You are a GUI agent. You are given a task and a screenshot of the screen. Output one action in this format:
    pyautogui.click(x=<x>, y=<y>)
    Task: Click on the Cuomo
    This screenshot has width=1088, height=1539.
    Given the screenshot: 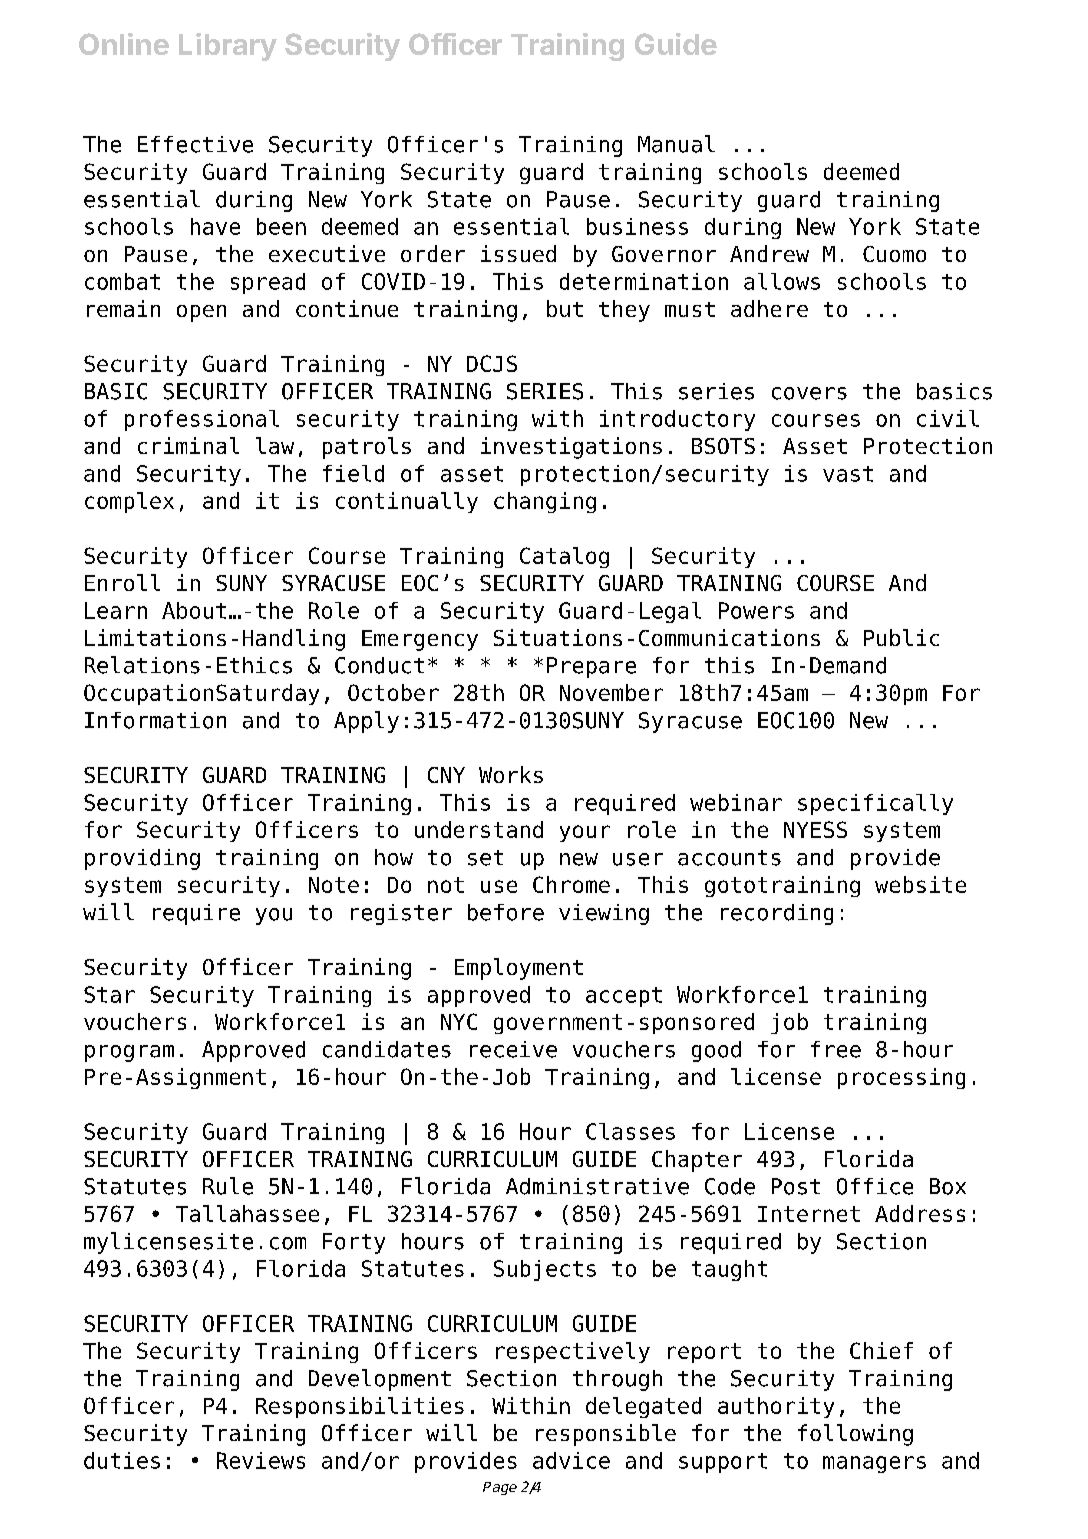 What is the action you would take?
    pyautogui.click(x=894, y=254)
